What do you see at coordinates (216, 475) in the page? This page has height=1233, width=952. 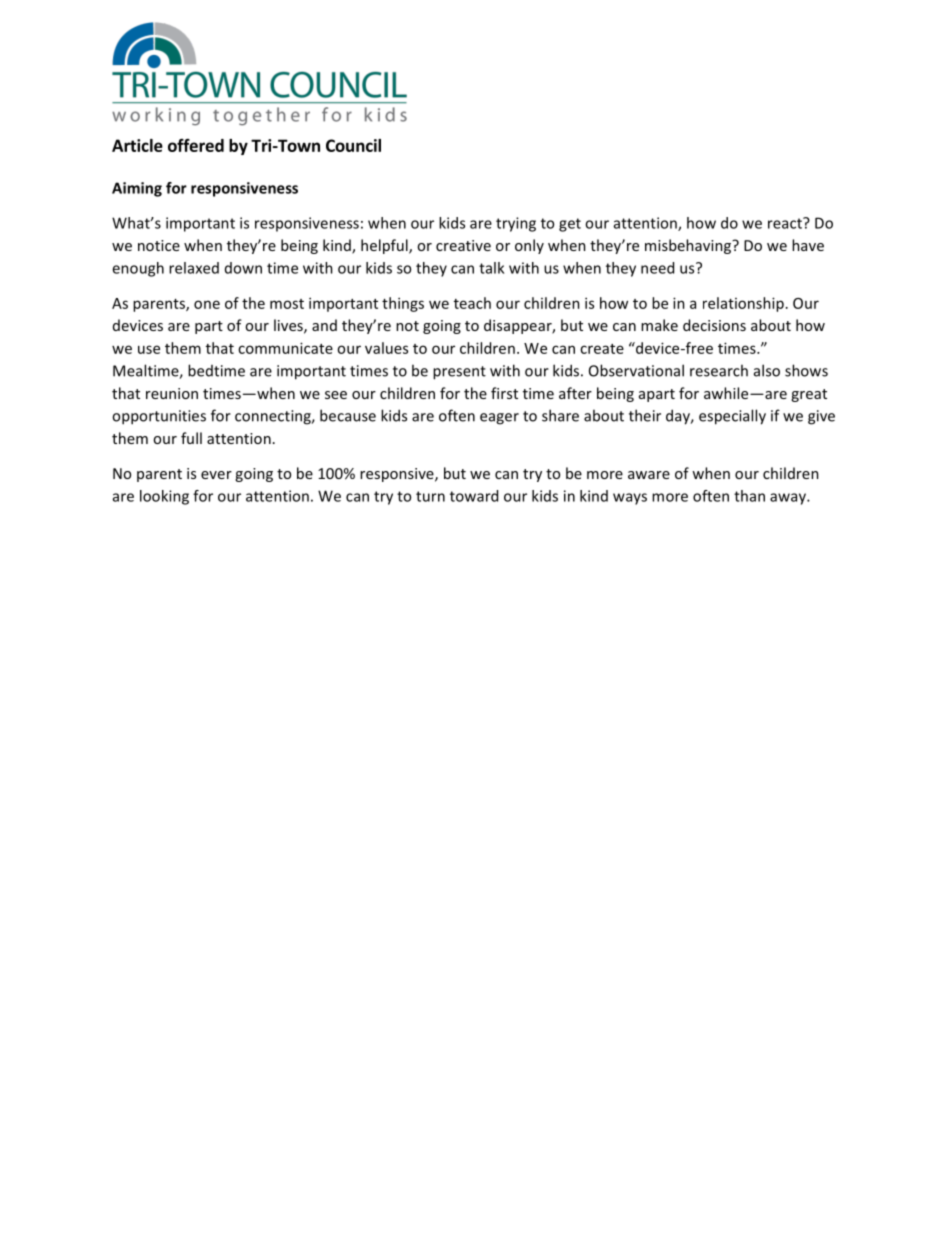 I see `ever` at bounding box center [216, 475].
